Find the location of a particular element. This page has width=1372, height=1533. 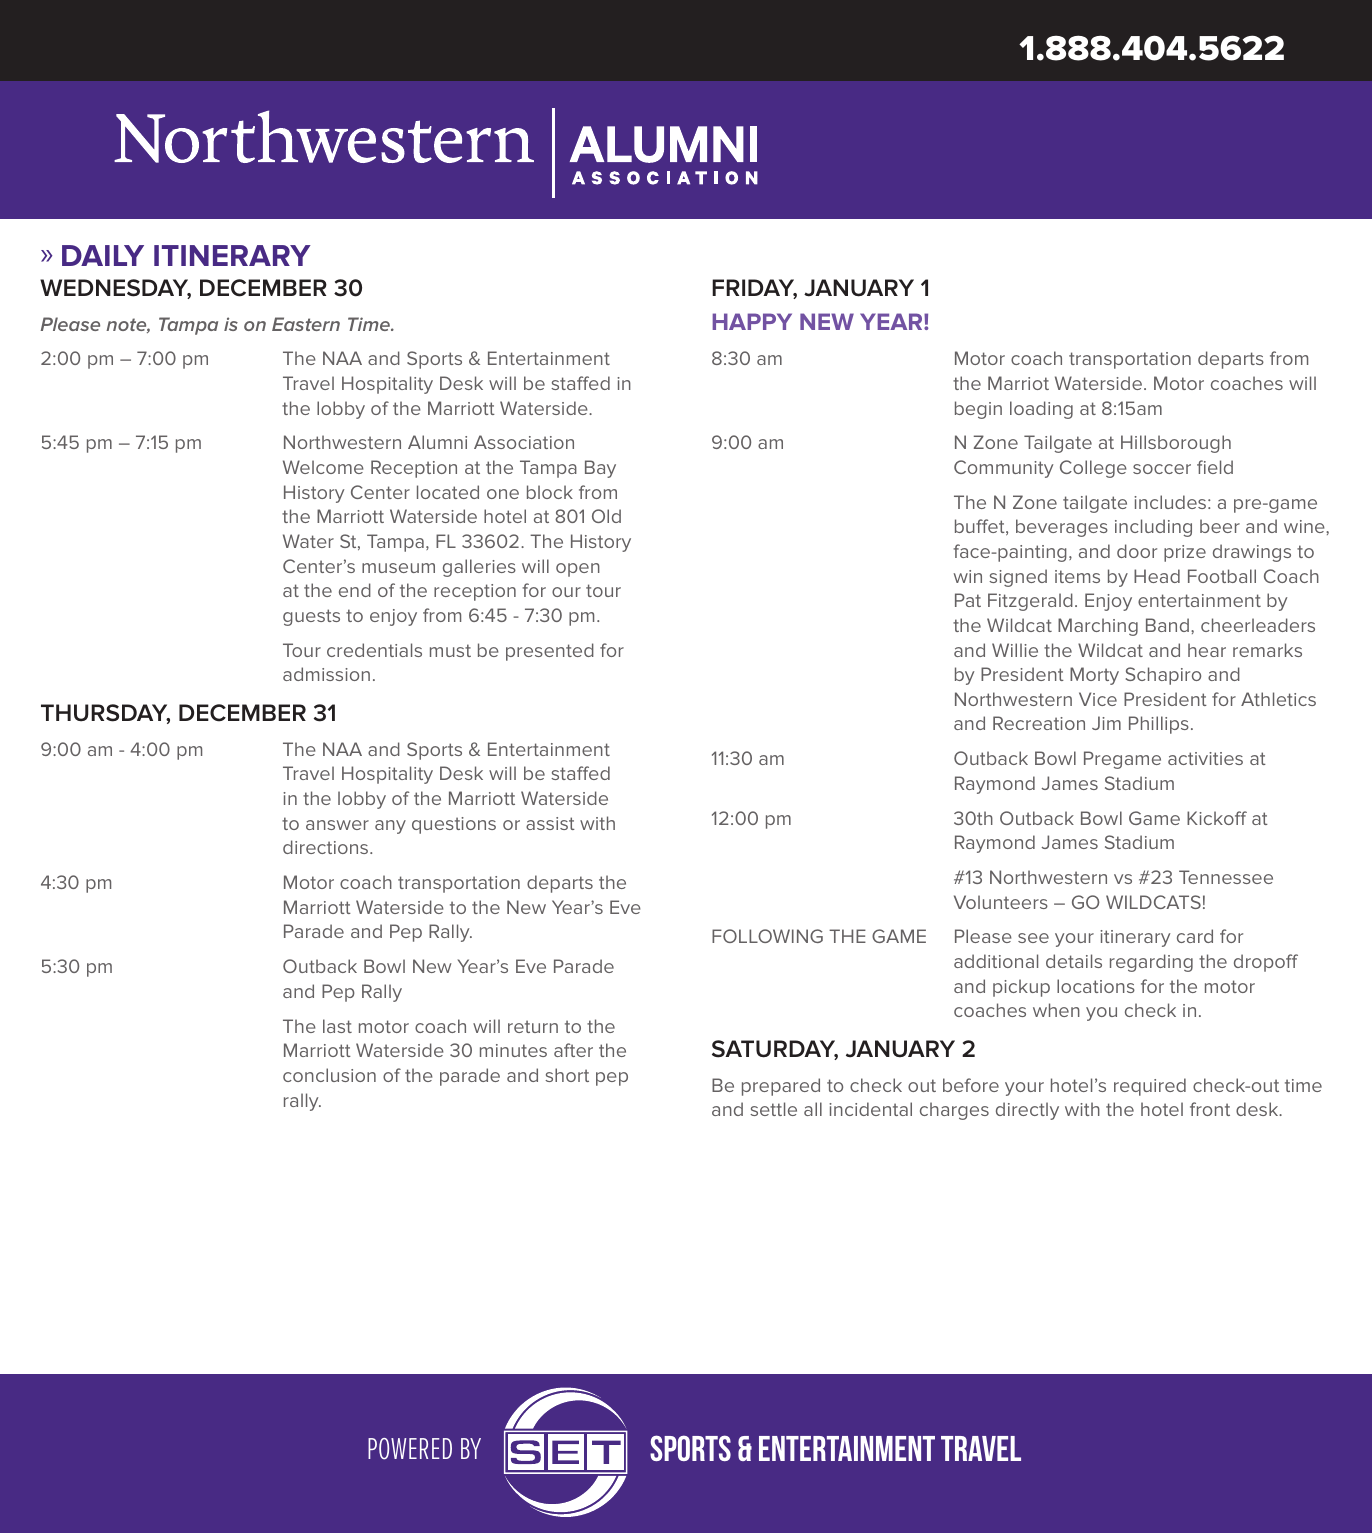

HAPPY is located at coordinates (752, 321).
